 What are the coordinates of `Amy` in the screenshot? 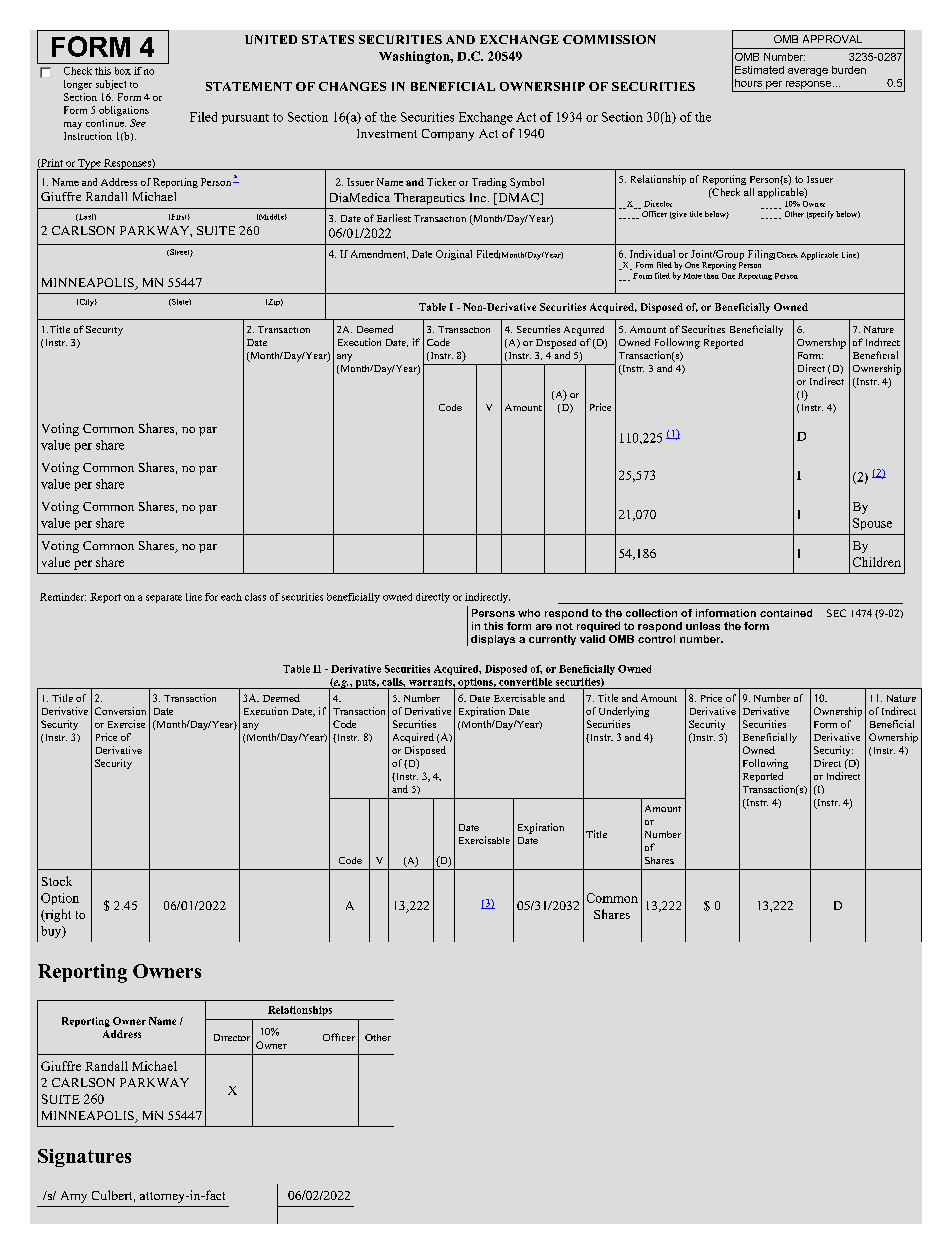 It's located at (74, 1197).
